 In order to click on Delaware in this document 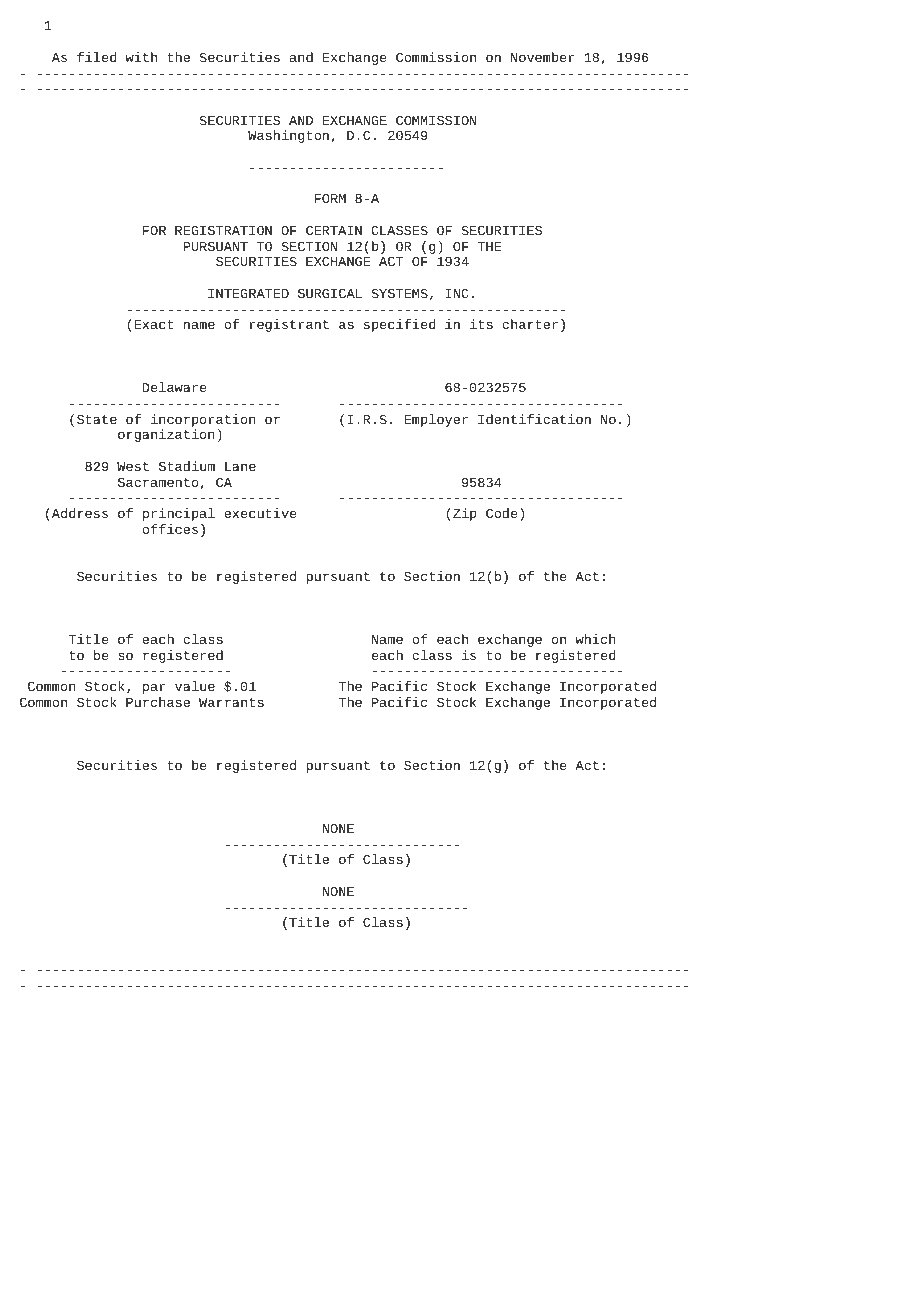, I will do `click(174, 387)`.
